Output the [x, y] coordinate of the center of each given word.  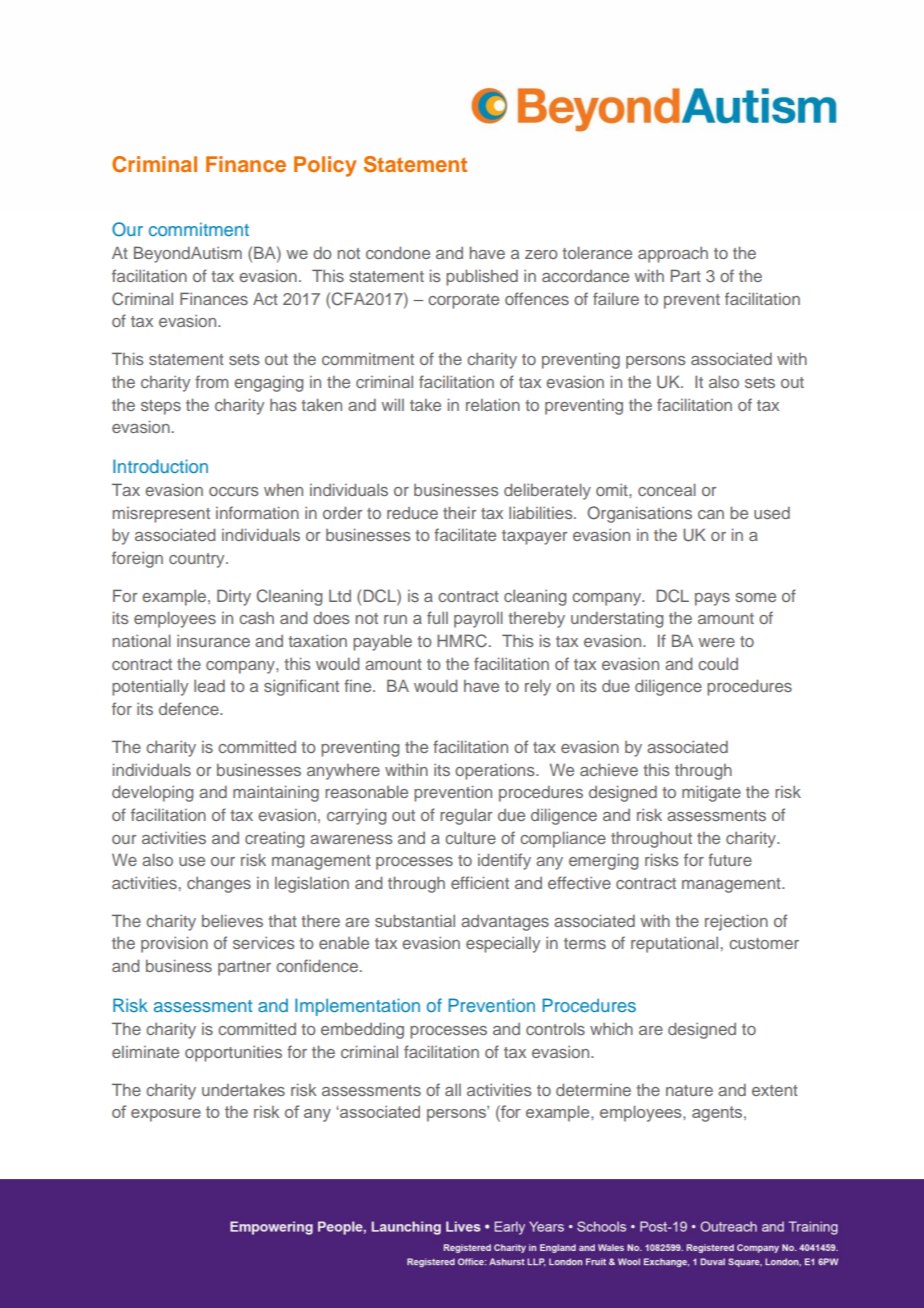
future [730, 859]
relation [493, 404]
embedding [362, 1030]
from [211, 381]
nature [689, 1090]
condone [398, 252]
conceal [667, 489]
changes [219, 885]
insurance [213, 641]
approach [673, 255]
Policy [325, 166]
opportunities [233, 1053]
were [716, 642]
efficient [480, 882]
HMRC [462, 641]
